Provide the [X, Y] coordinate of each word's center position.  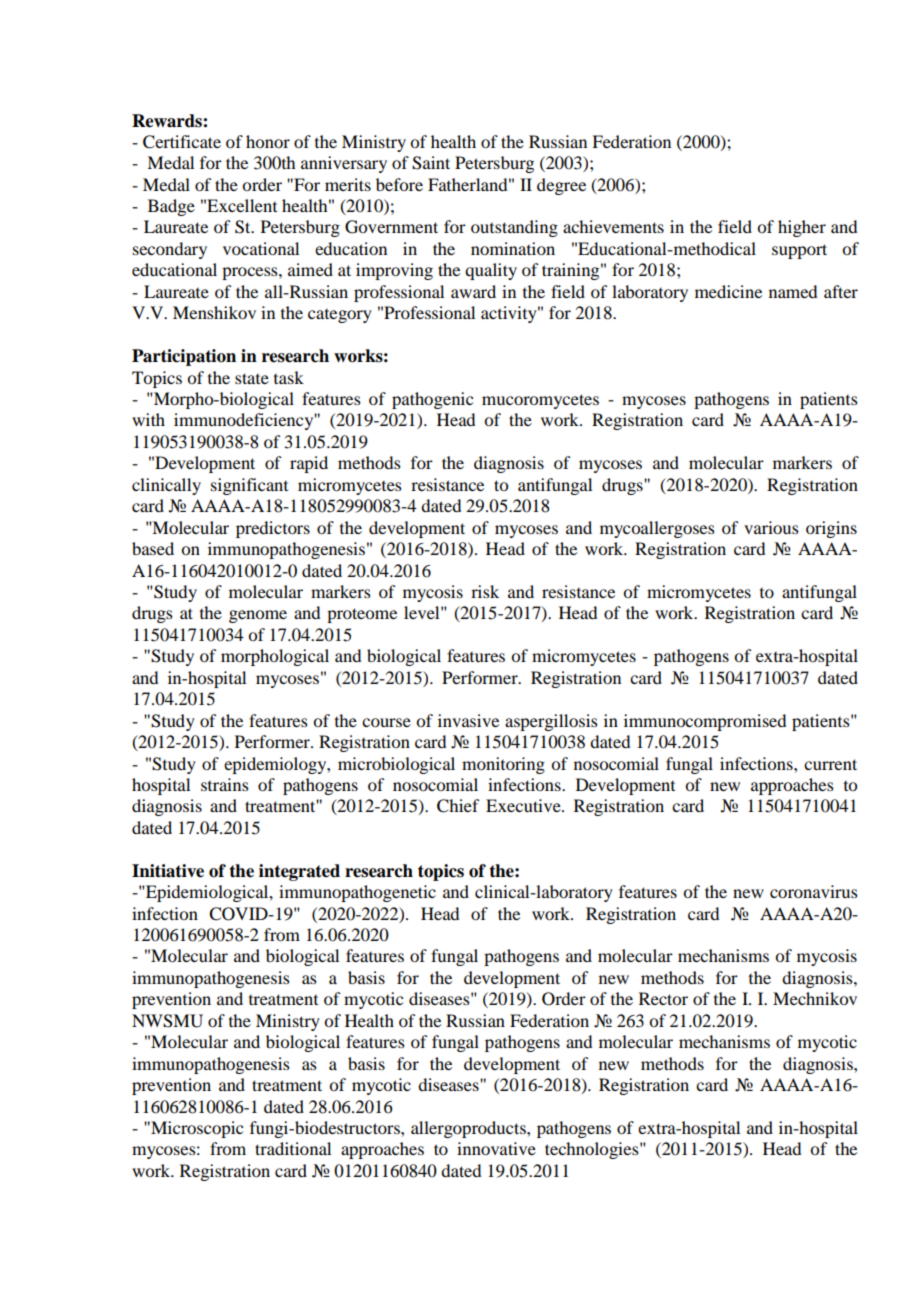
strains [225, 784]
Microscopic [196, 1129]
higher [802, 228]
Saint [431, 163]
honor [268, 141]
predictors [273, 529]
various [771, 527]
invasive [468, 720]
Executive [524, 805]
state [252, 378]
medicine [728, 291]
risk [485, 591]
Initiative [168, 871]
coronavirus [814, 891]
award [473, 291]
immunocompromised [705, 722]
